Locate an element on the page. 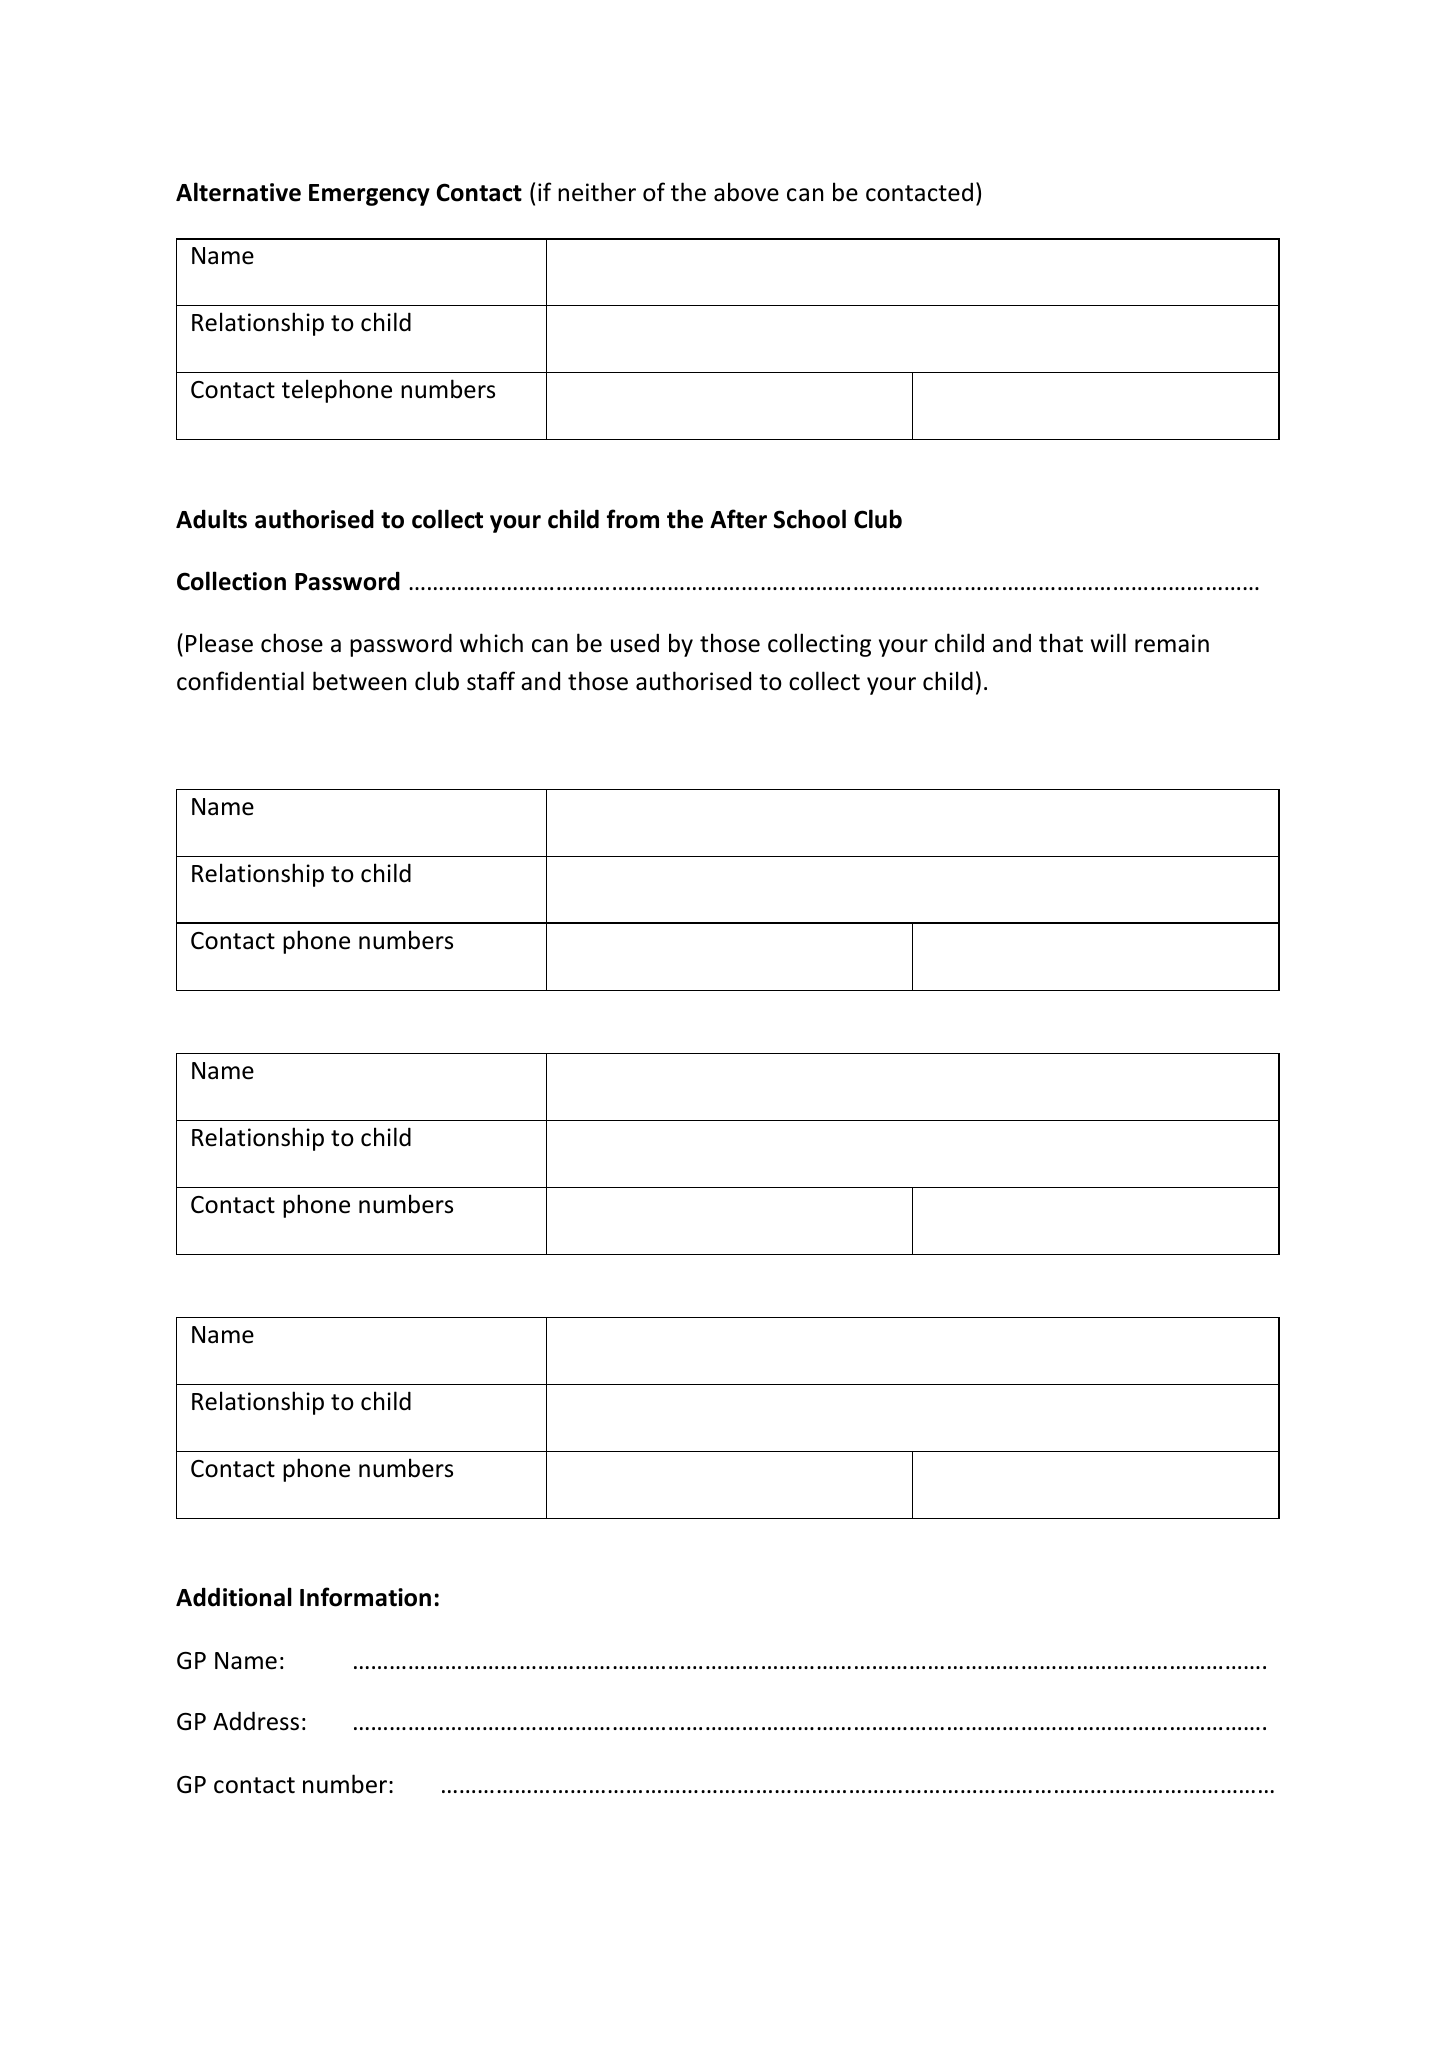 This document has width=1455, height=2058. Emergency is located at coordinates (369, 195).
